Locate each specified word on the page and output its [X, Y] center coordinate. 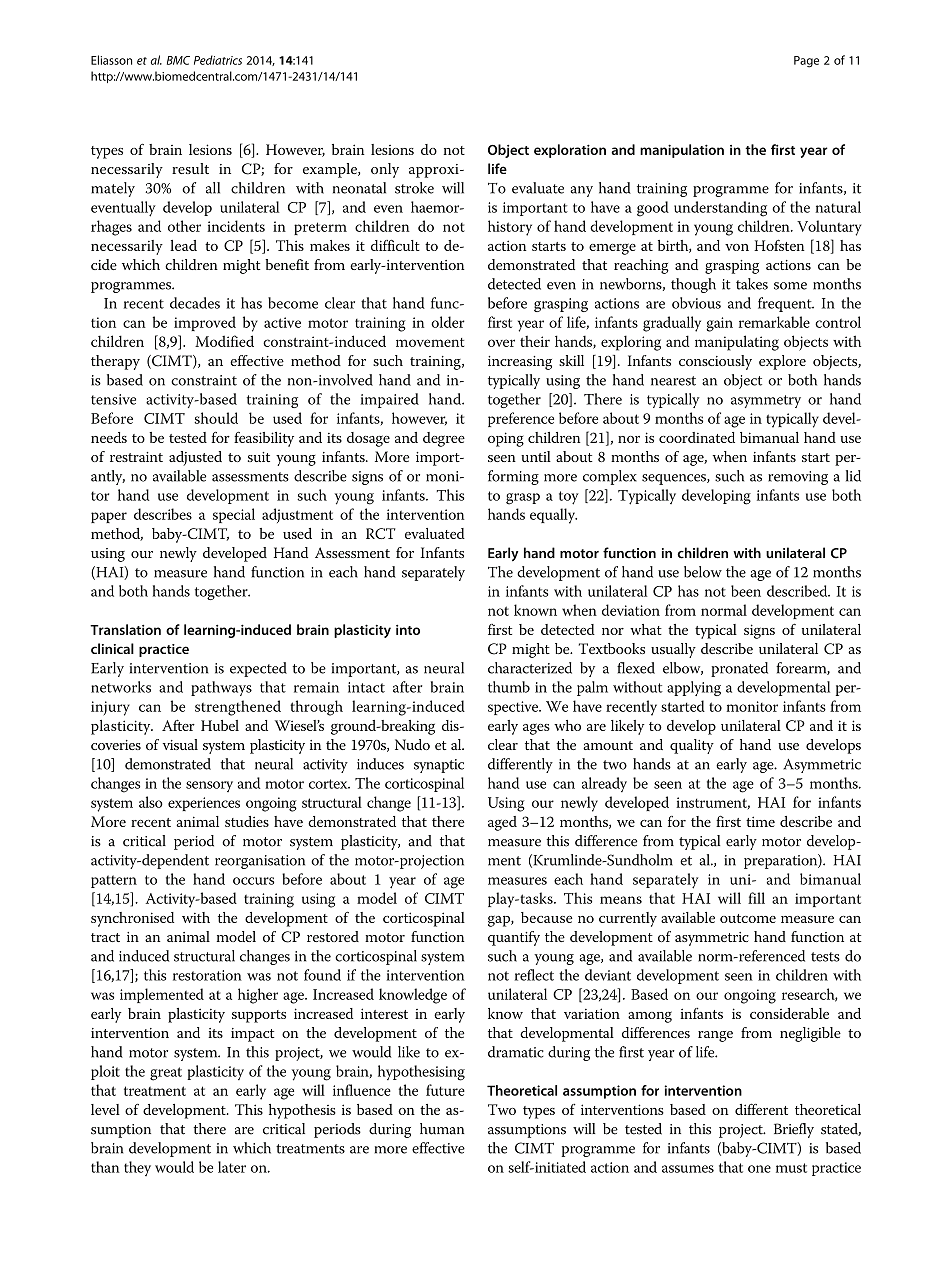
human [442, 1129]
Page [806, 62]
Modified [224, 341]
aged [502, 823]
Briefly [794, 1130]
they [137, 1168]
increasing [520, 363]
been [746, 591]
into [408, 630]
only [385, 170]
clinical [112, 648]
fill [756, 898]
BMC [178, 60]
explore [782, 362]
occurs [253, 881]
